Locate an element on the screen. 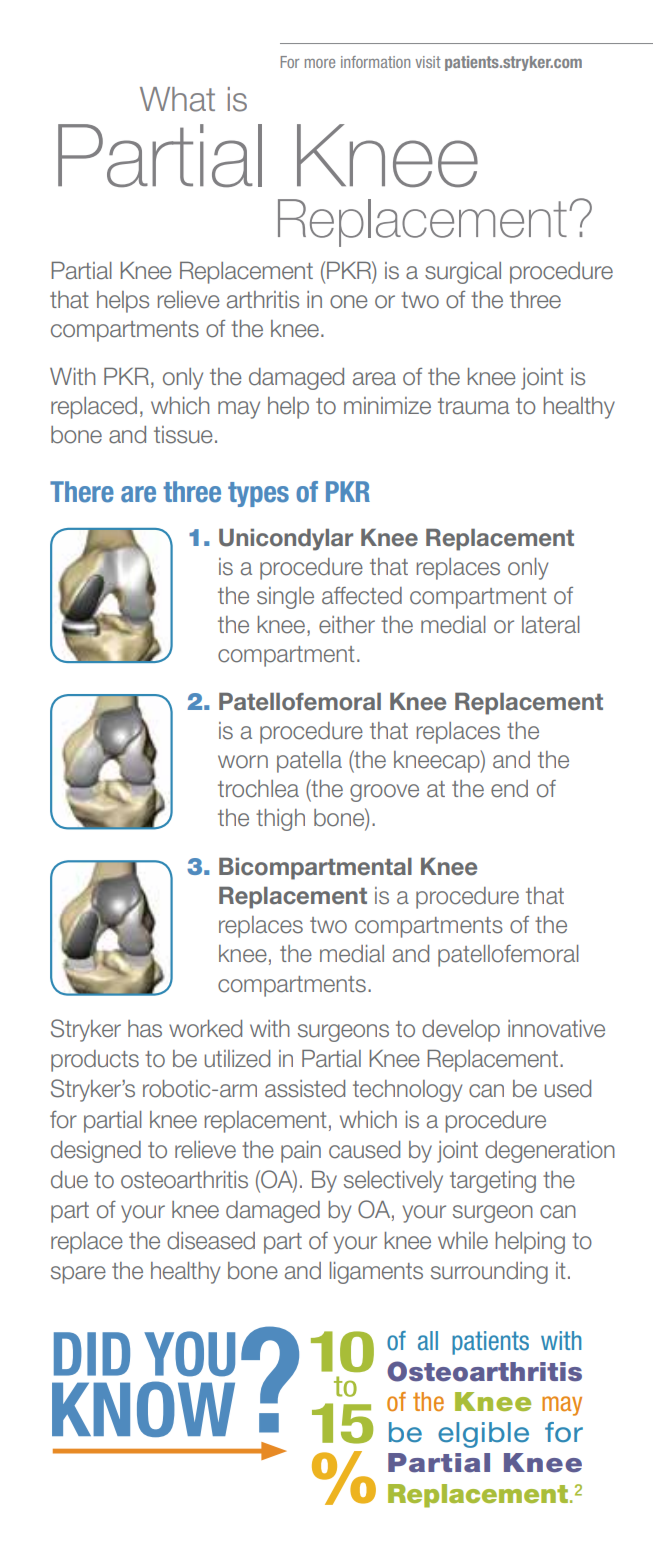 The image size is (653, 1568). end is located at coordinates (509, 789).
